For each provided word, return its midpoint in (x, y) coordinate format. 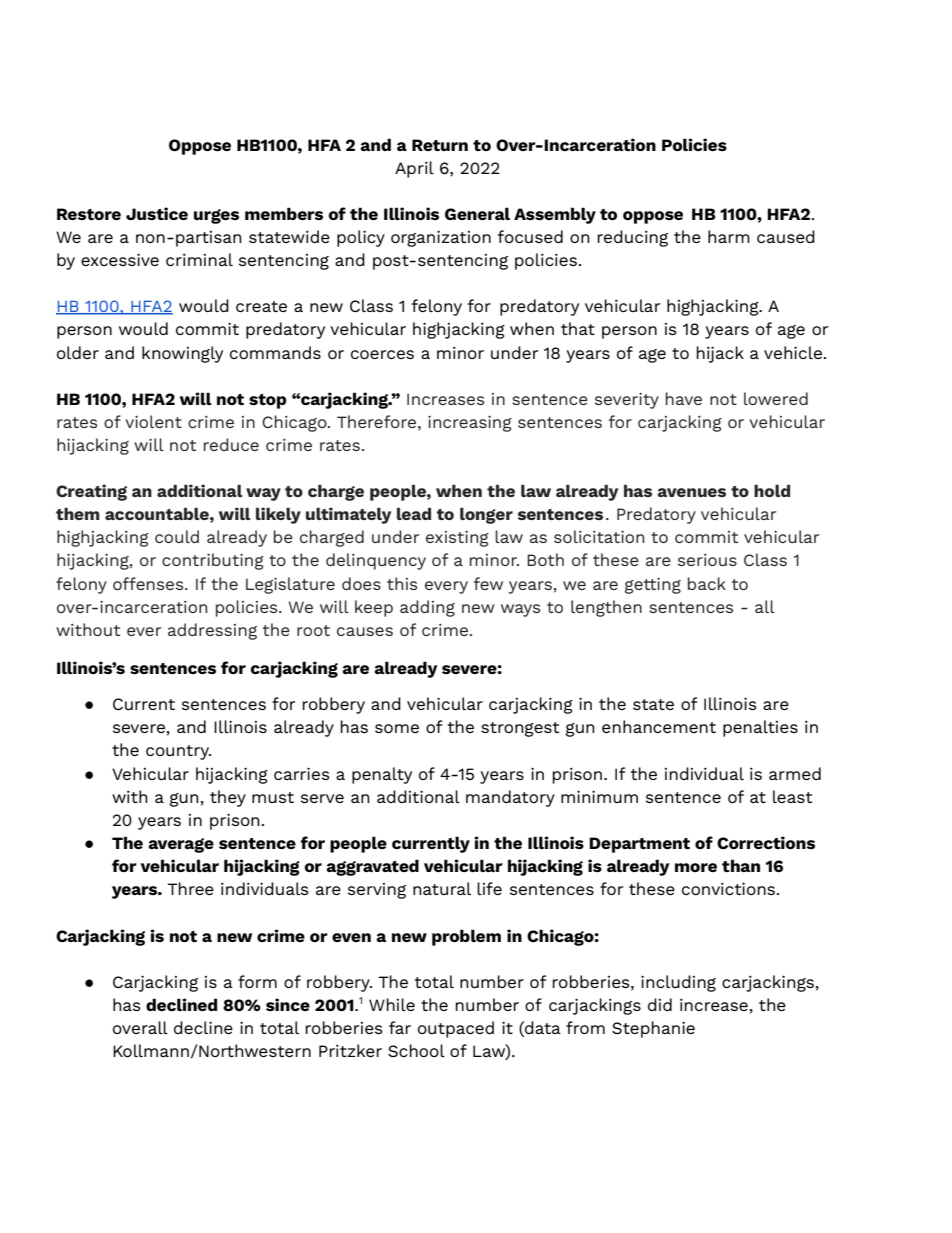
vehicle (793, 352)
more (696, 867)
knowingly (182, 354)
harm (729, 236)
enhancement (659, 726)
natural (442, 888)
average (181, 845)
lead (414, 513)
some (397, 728)
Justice (157, 213)
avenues (692, 492)
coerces (382, 354)
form (257, 981)
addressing (212, 631)
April (414, 169)
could (177, 536)
